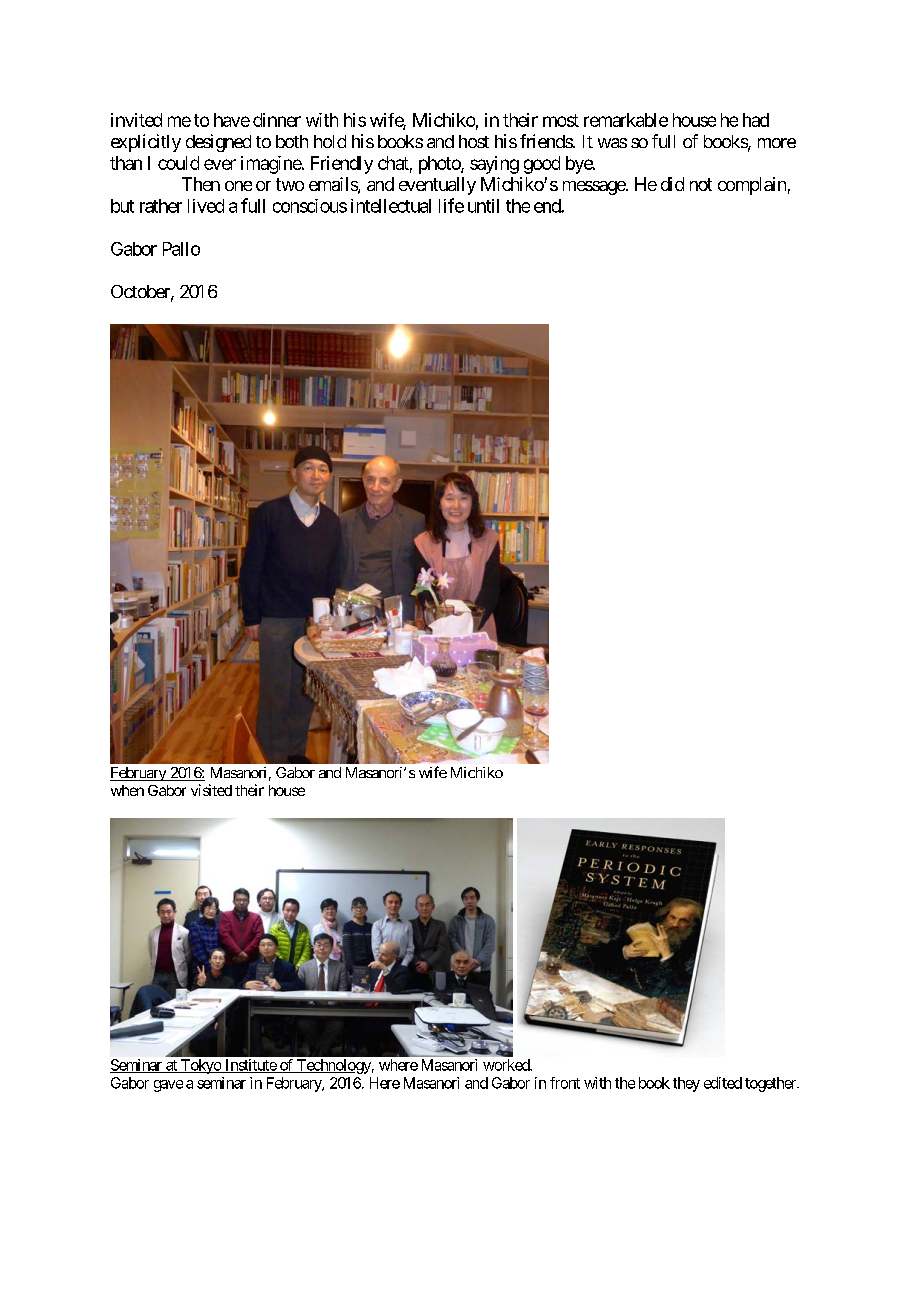  I want to click on until, so click(483, 206).
